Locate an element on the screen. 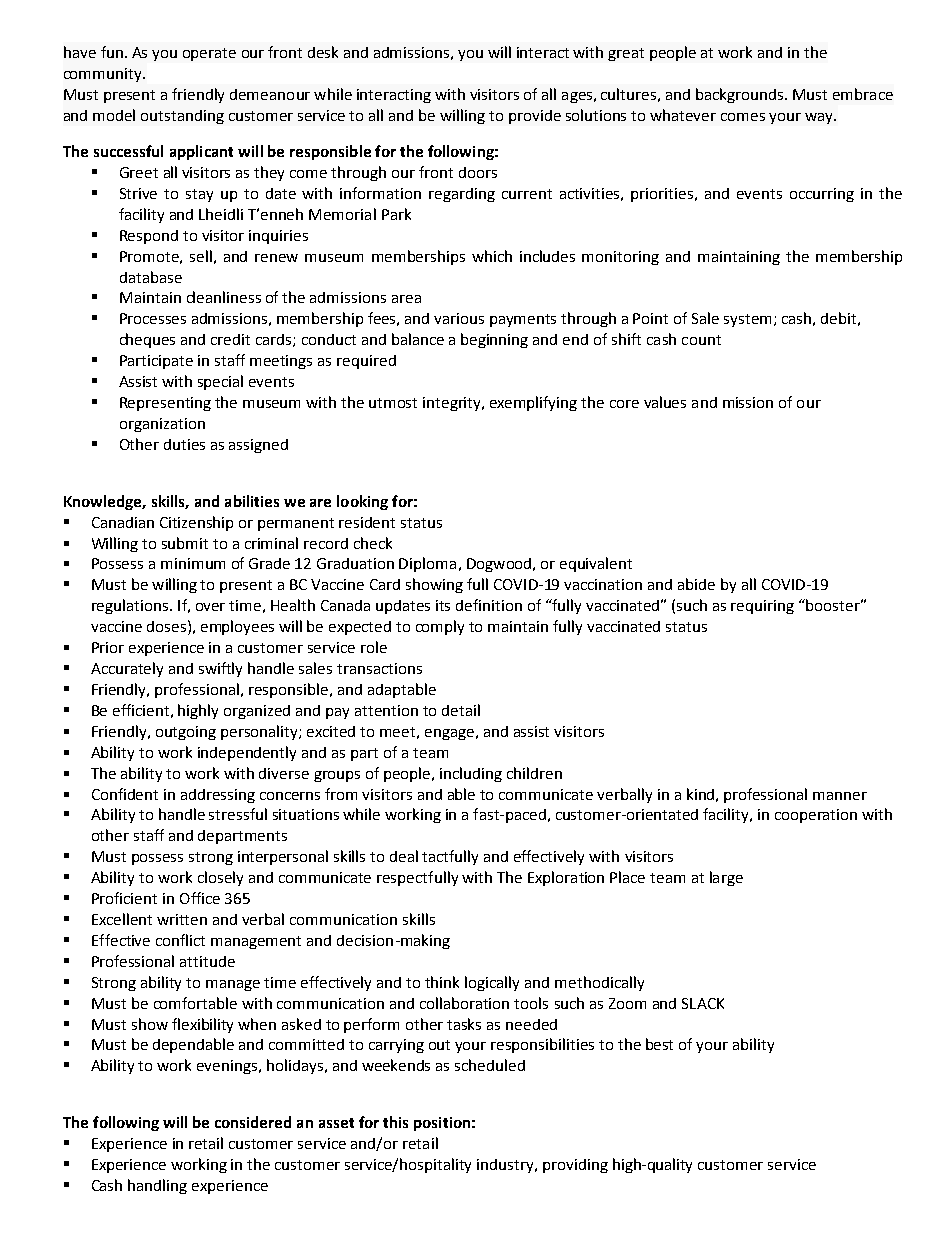  cooperation is located at coordinates (816, 816).
